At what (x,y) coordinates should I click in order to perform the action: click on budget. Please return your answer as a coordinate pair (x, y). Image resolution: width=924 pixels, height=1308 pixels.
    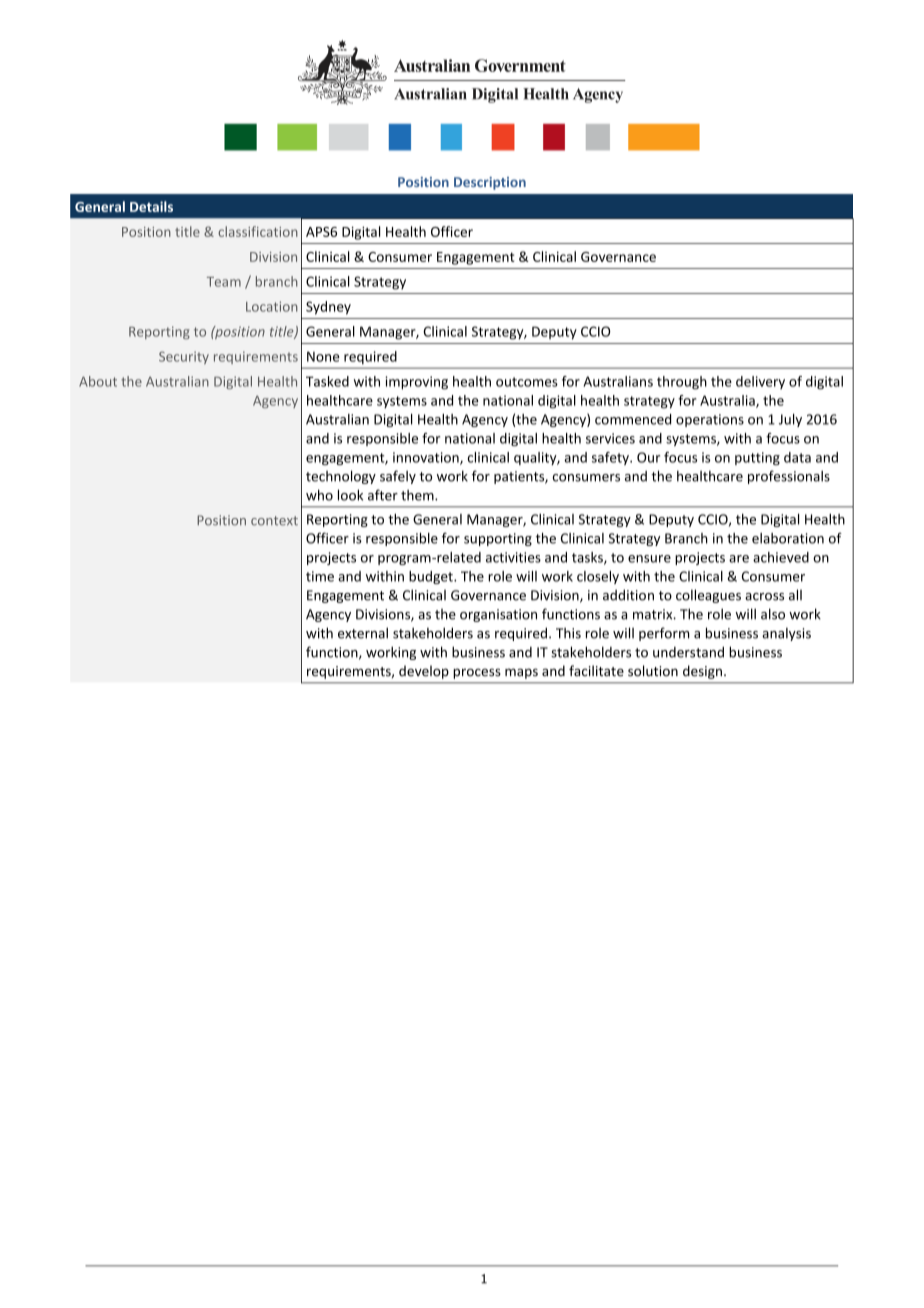
    Looking at the image, I should click on (432, 577).
